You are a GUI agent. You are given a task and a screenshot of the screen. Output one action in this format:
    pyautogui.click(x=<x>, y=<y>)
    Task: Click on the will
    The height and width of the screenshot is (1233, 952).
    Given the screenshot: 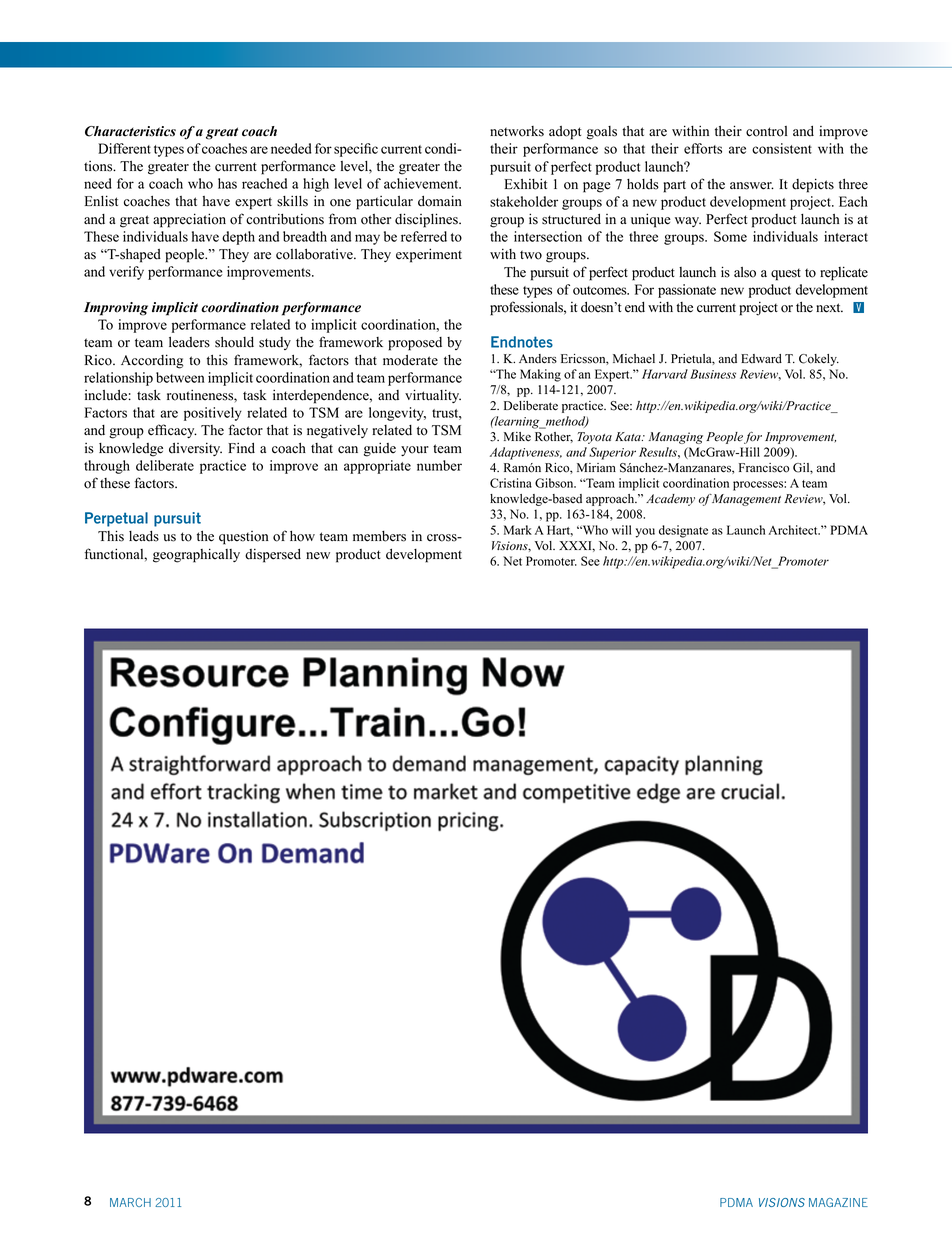 What is the action you would take?
    pyautogui.click(x=622, y=530)
